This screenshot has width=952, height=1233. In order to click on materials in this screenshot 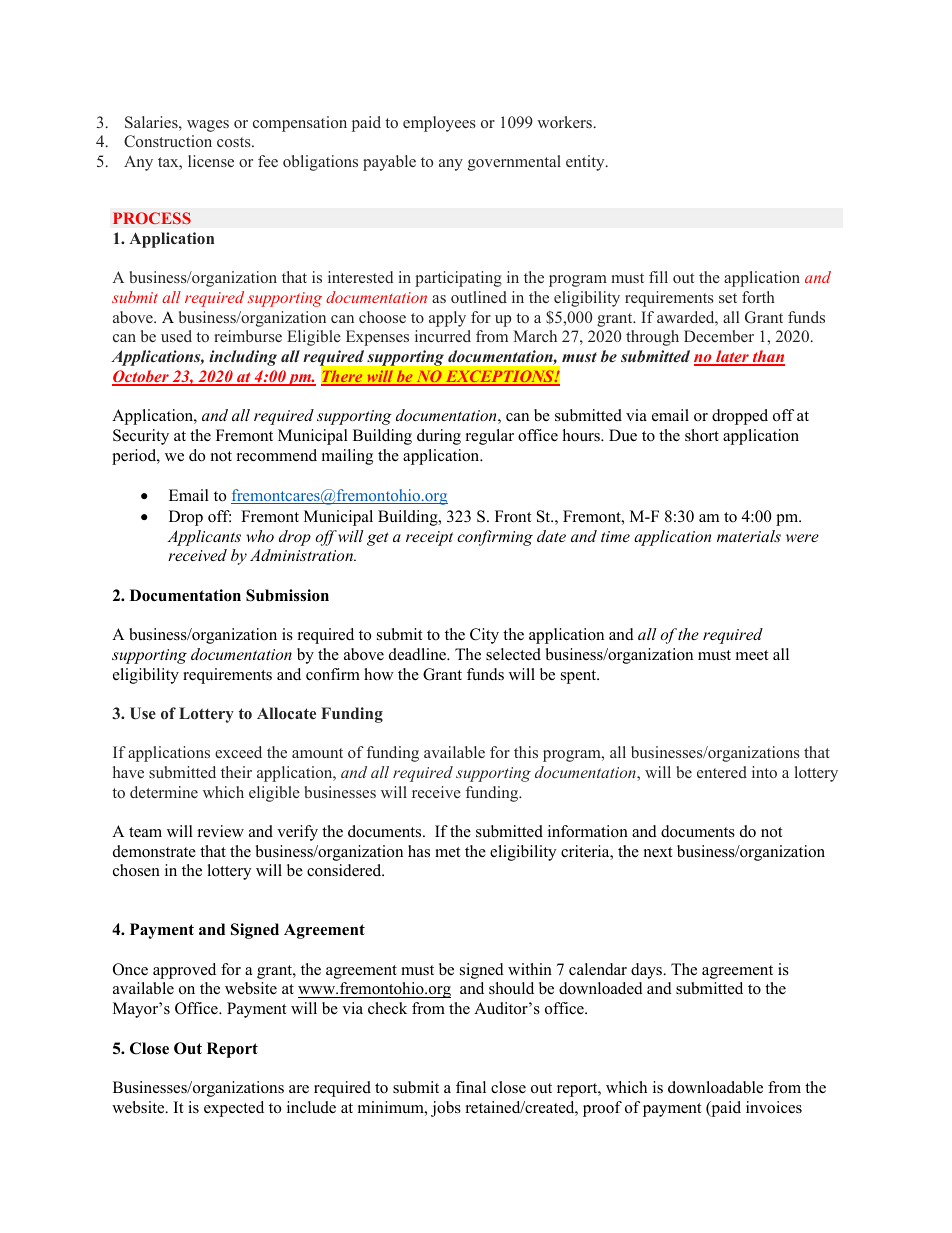, I will do `click(749, 536)`.
